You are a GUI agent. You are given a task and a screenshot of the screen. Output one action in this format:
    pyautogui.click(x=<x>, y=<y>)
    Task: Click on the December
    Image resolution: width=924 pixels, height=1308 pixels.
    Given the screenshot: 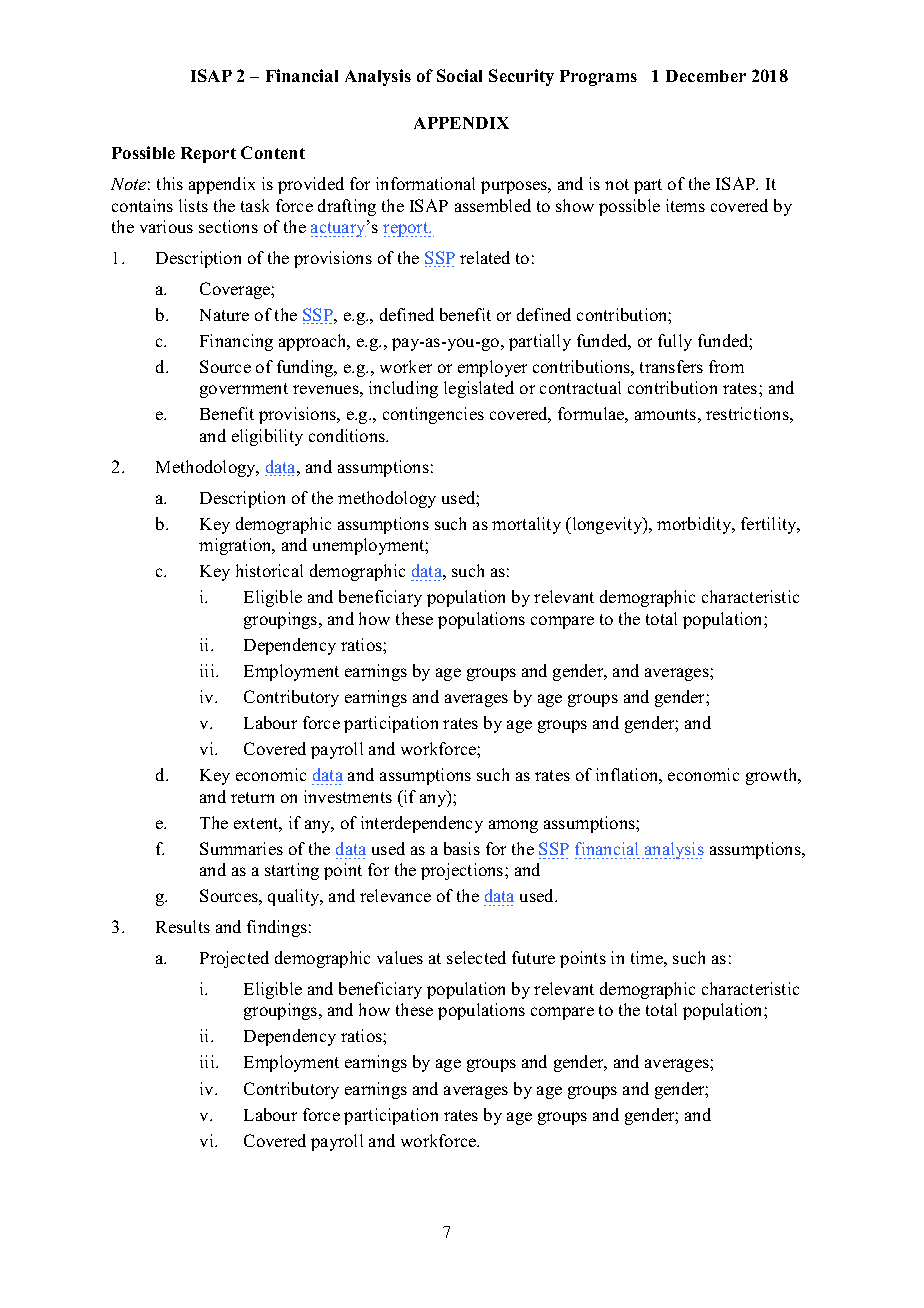 What is the action you would take?
    pyautogui.click(x=706, y=76)
